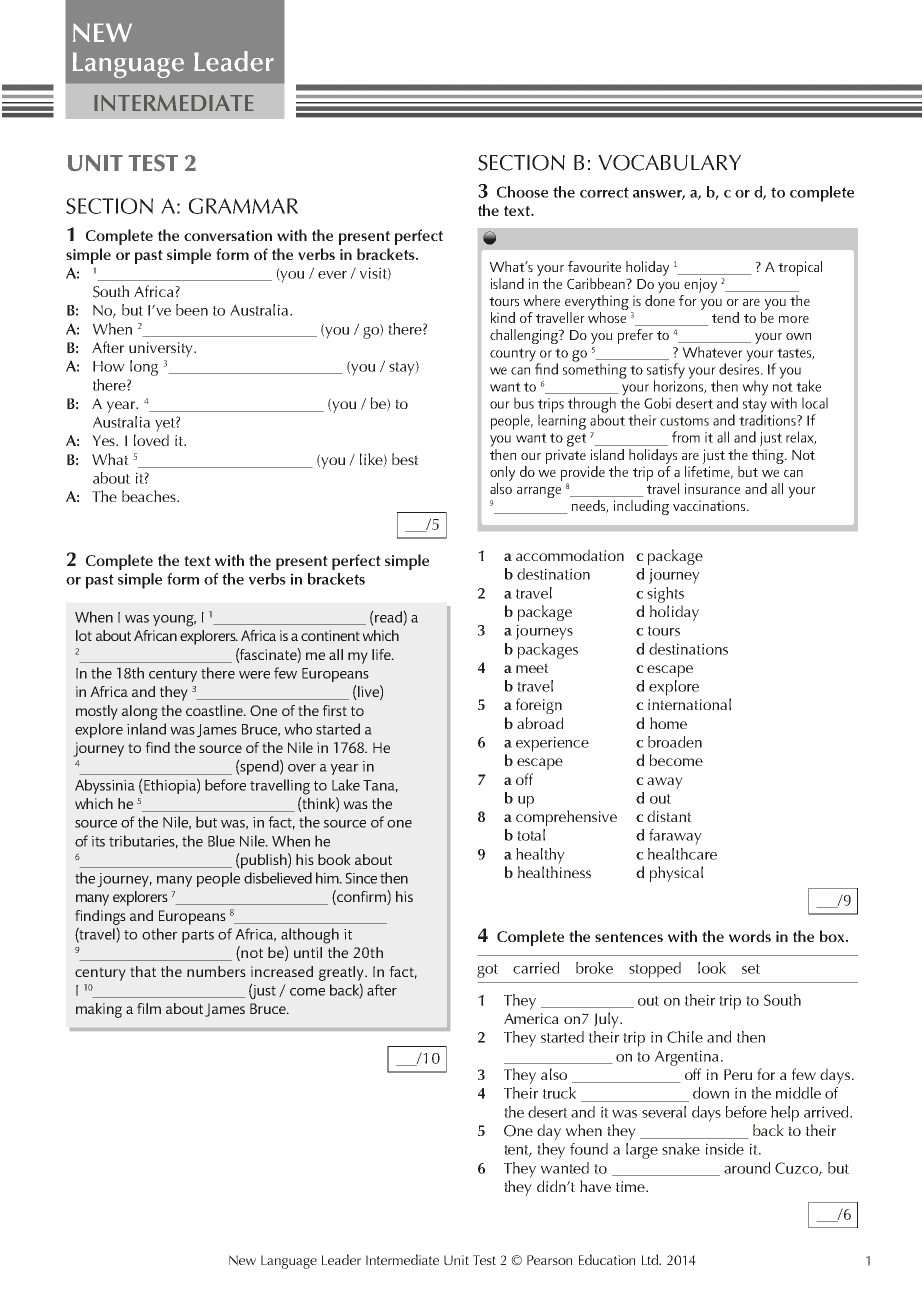 The width and height of the document is (924, 1308). I want to click on inland, so click(146, 729).
